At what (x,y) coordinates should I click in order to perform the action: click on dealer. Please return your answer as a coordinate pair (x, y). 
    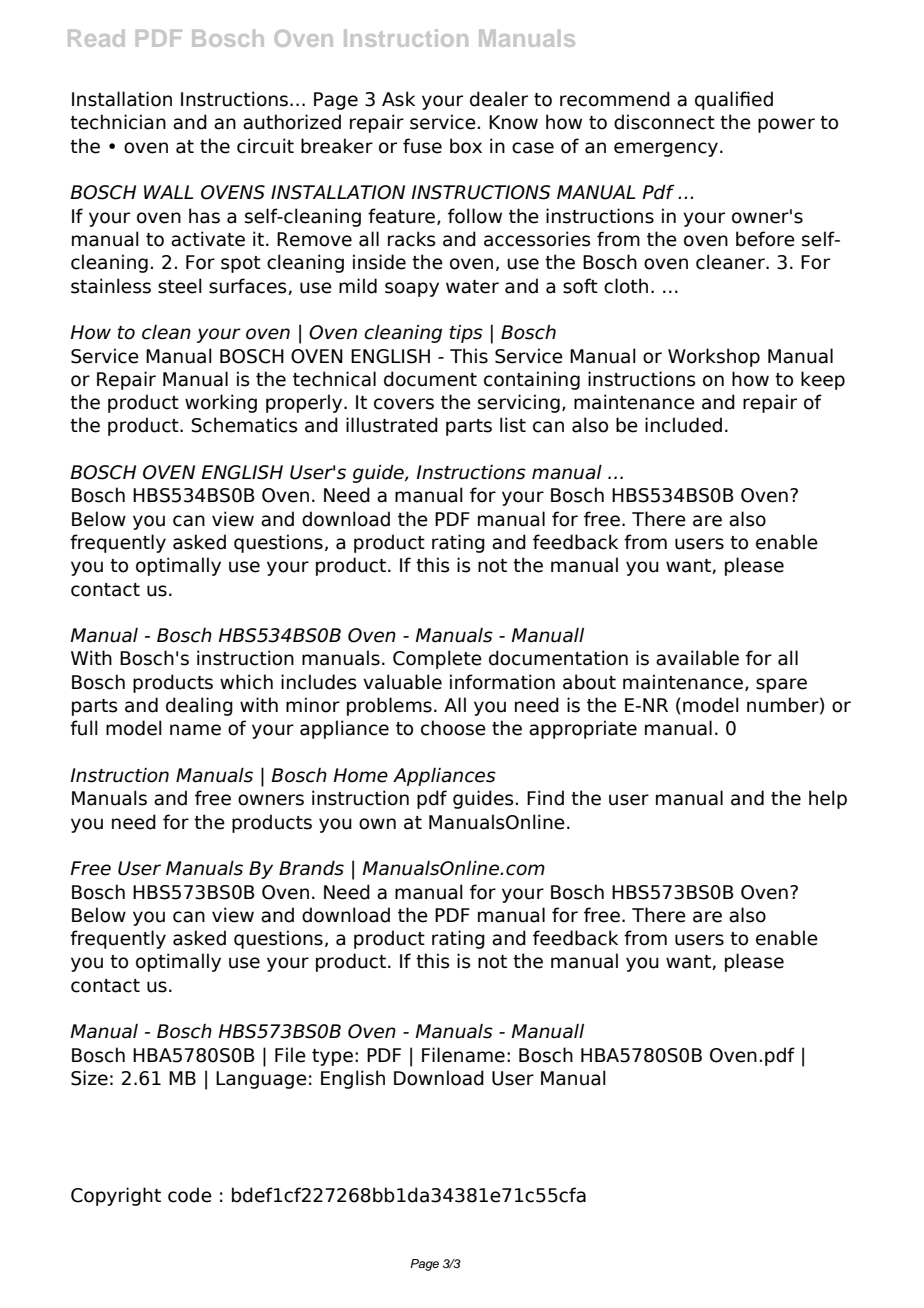
    Looking at the image, I should click on (499, 99).
